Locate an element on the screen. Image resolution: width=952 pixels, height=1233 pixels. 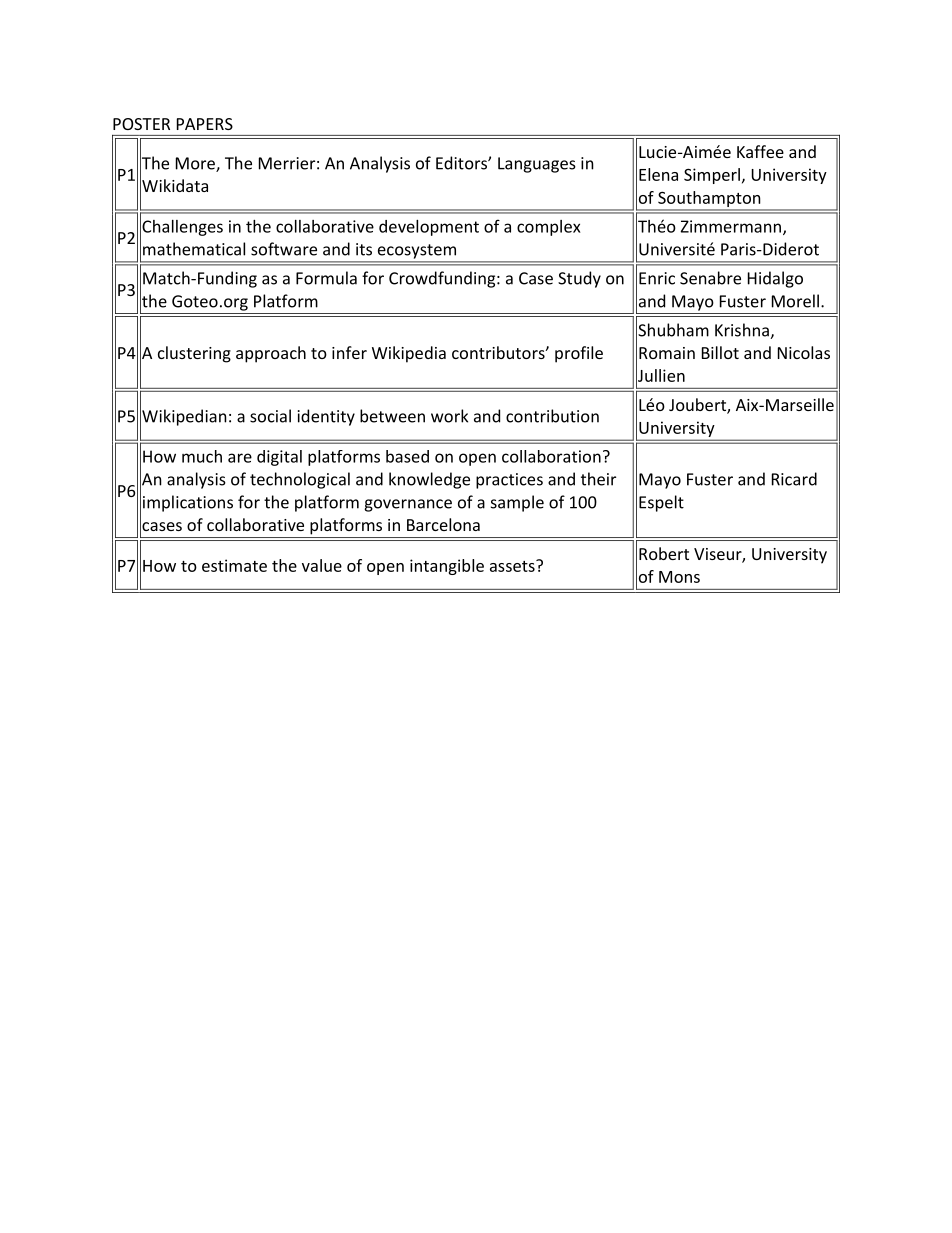
profile is located at coordinates (579, 354).
